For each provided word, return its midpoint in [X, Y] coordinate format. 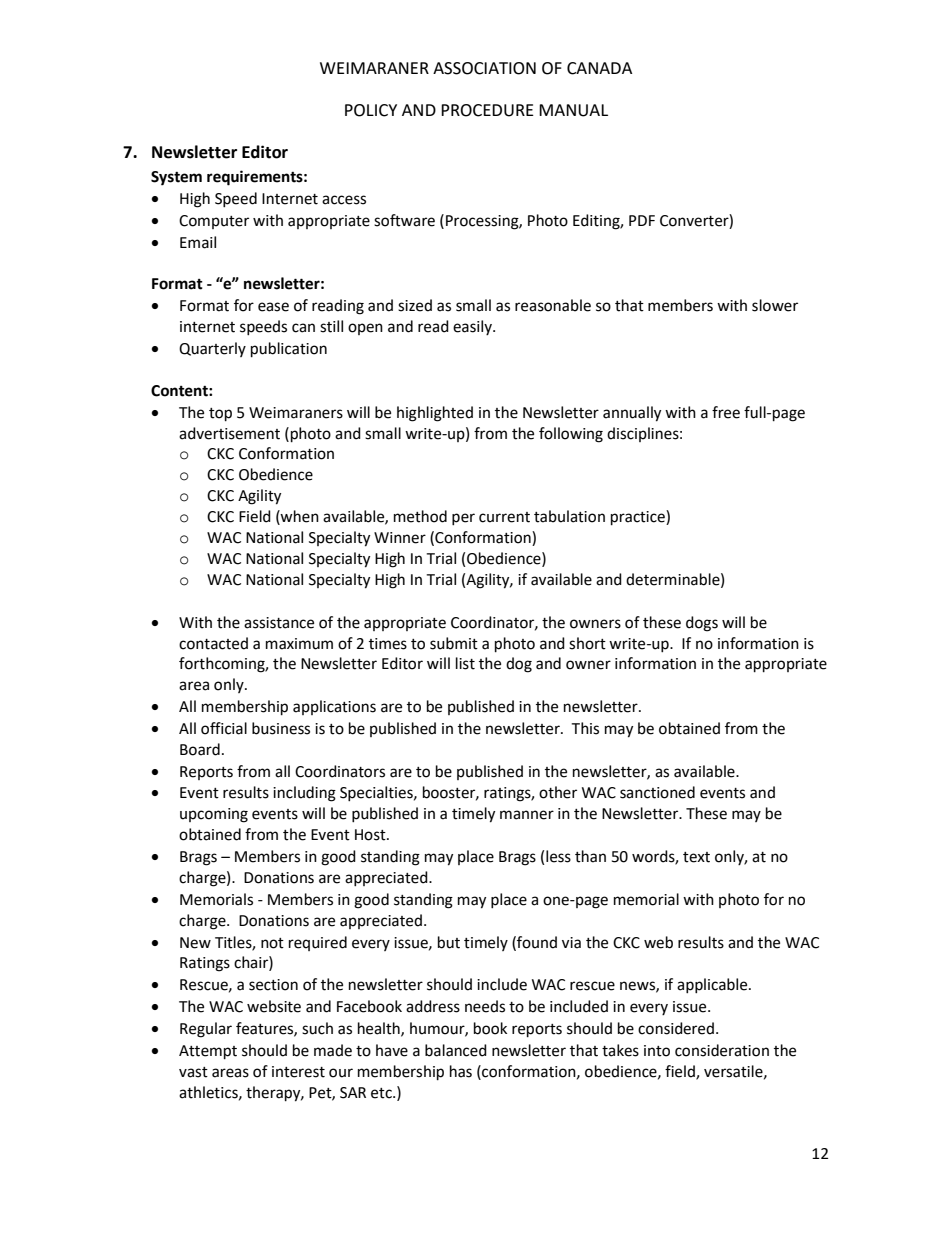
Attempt [208, 1052]
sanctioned [657, 792]
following [571, 435]
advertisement [229, 433]
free [726, 412]
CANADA [599, 68]
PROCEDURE [487, 110]
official [224, 728]
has [461, 1071]
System [176, 178]
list [465, 663]
